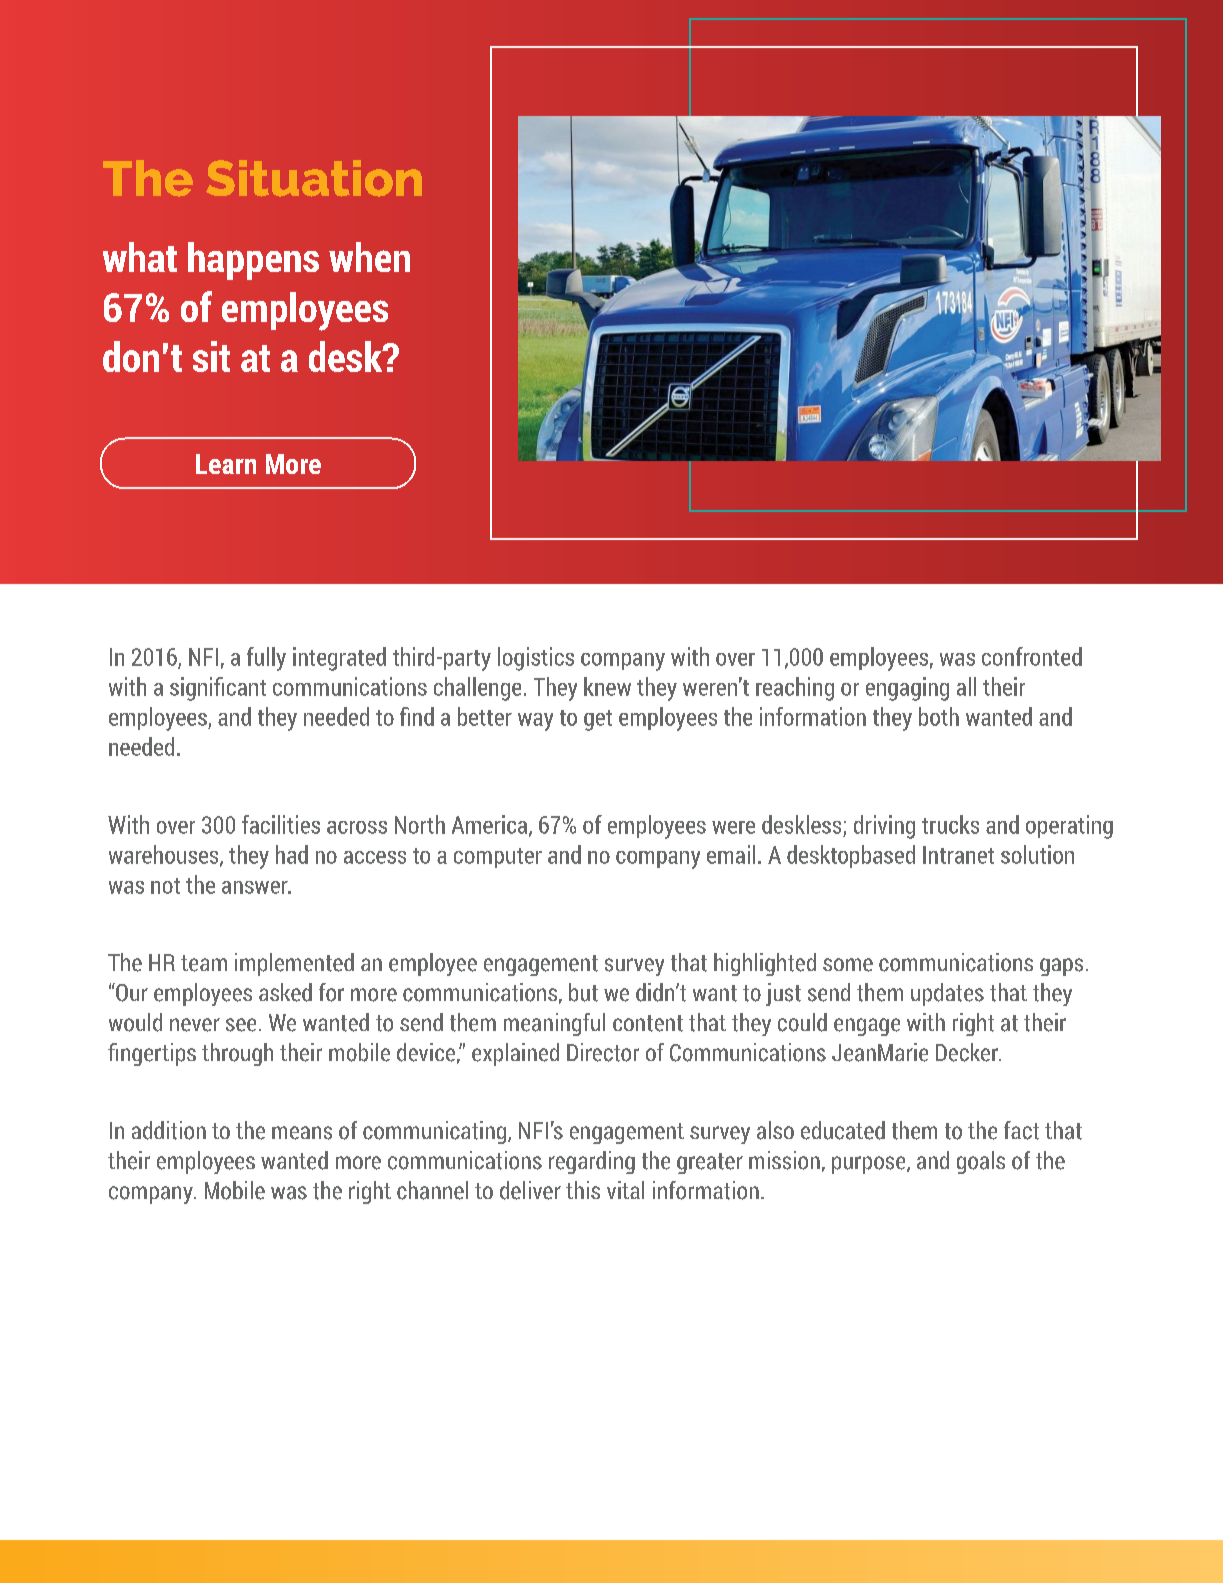 The image size is (1223, 1583). Describe the element at coordinates (498, 858) in the screenshot. I see `computer` at that location.
